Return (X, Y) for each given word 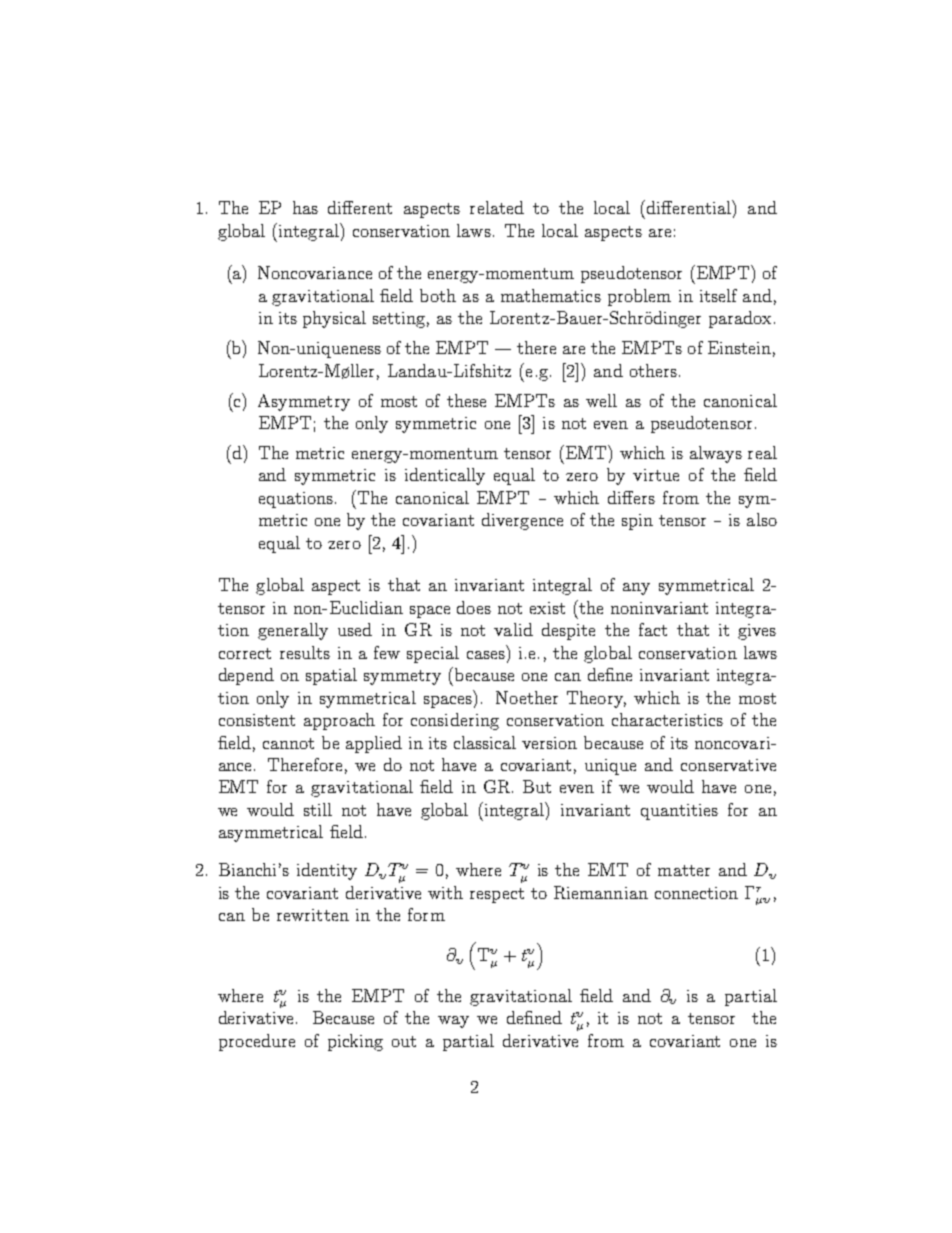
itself (718, 295)
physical (334, 319)
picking (355, 1042)
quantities (679, 812)
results (305, 652)
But (537, 786)
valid (513, 629)
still (318, 809)
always (716, 454)
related (497, 207)
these (466, 400)
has (305, 207)
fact (653, 629)
